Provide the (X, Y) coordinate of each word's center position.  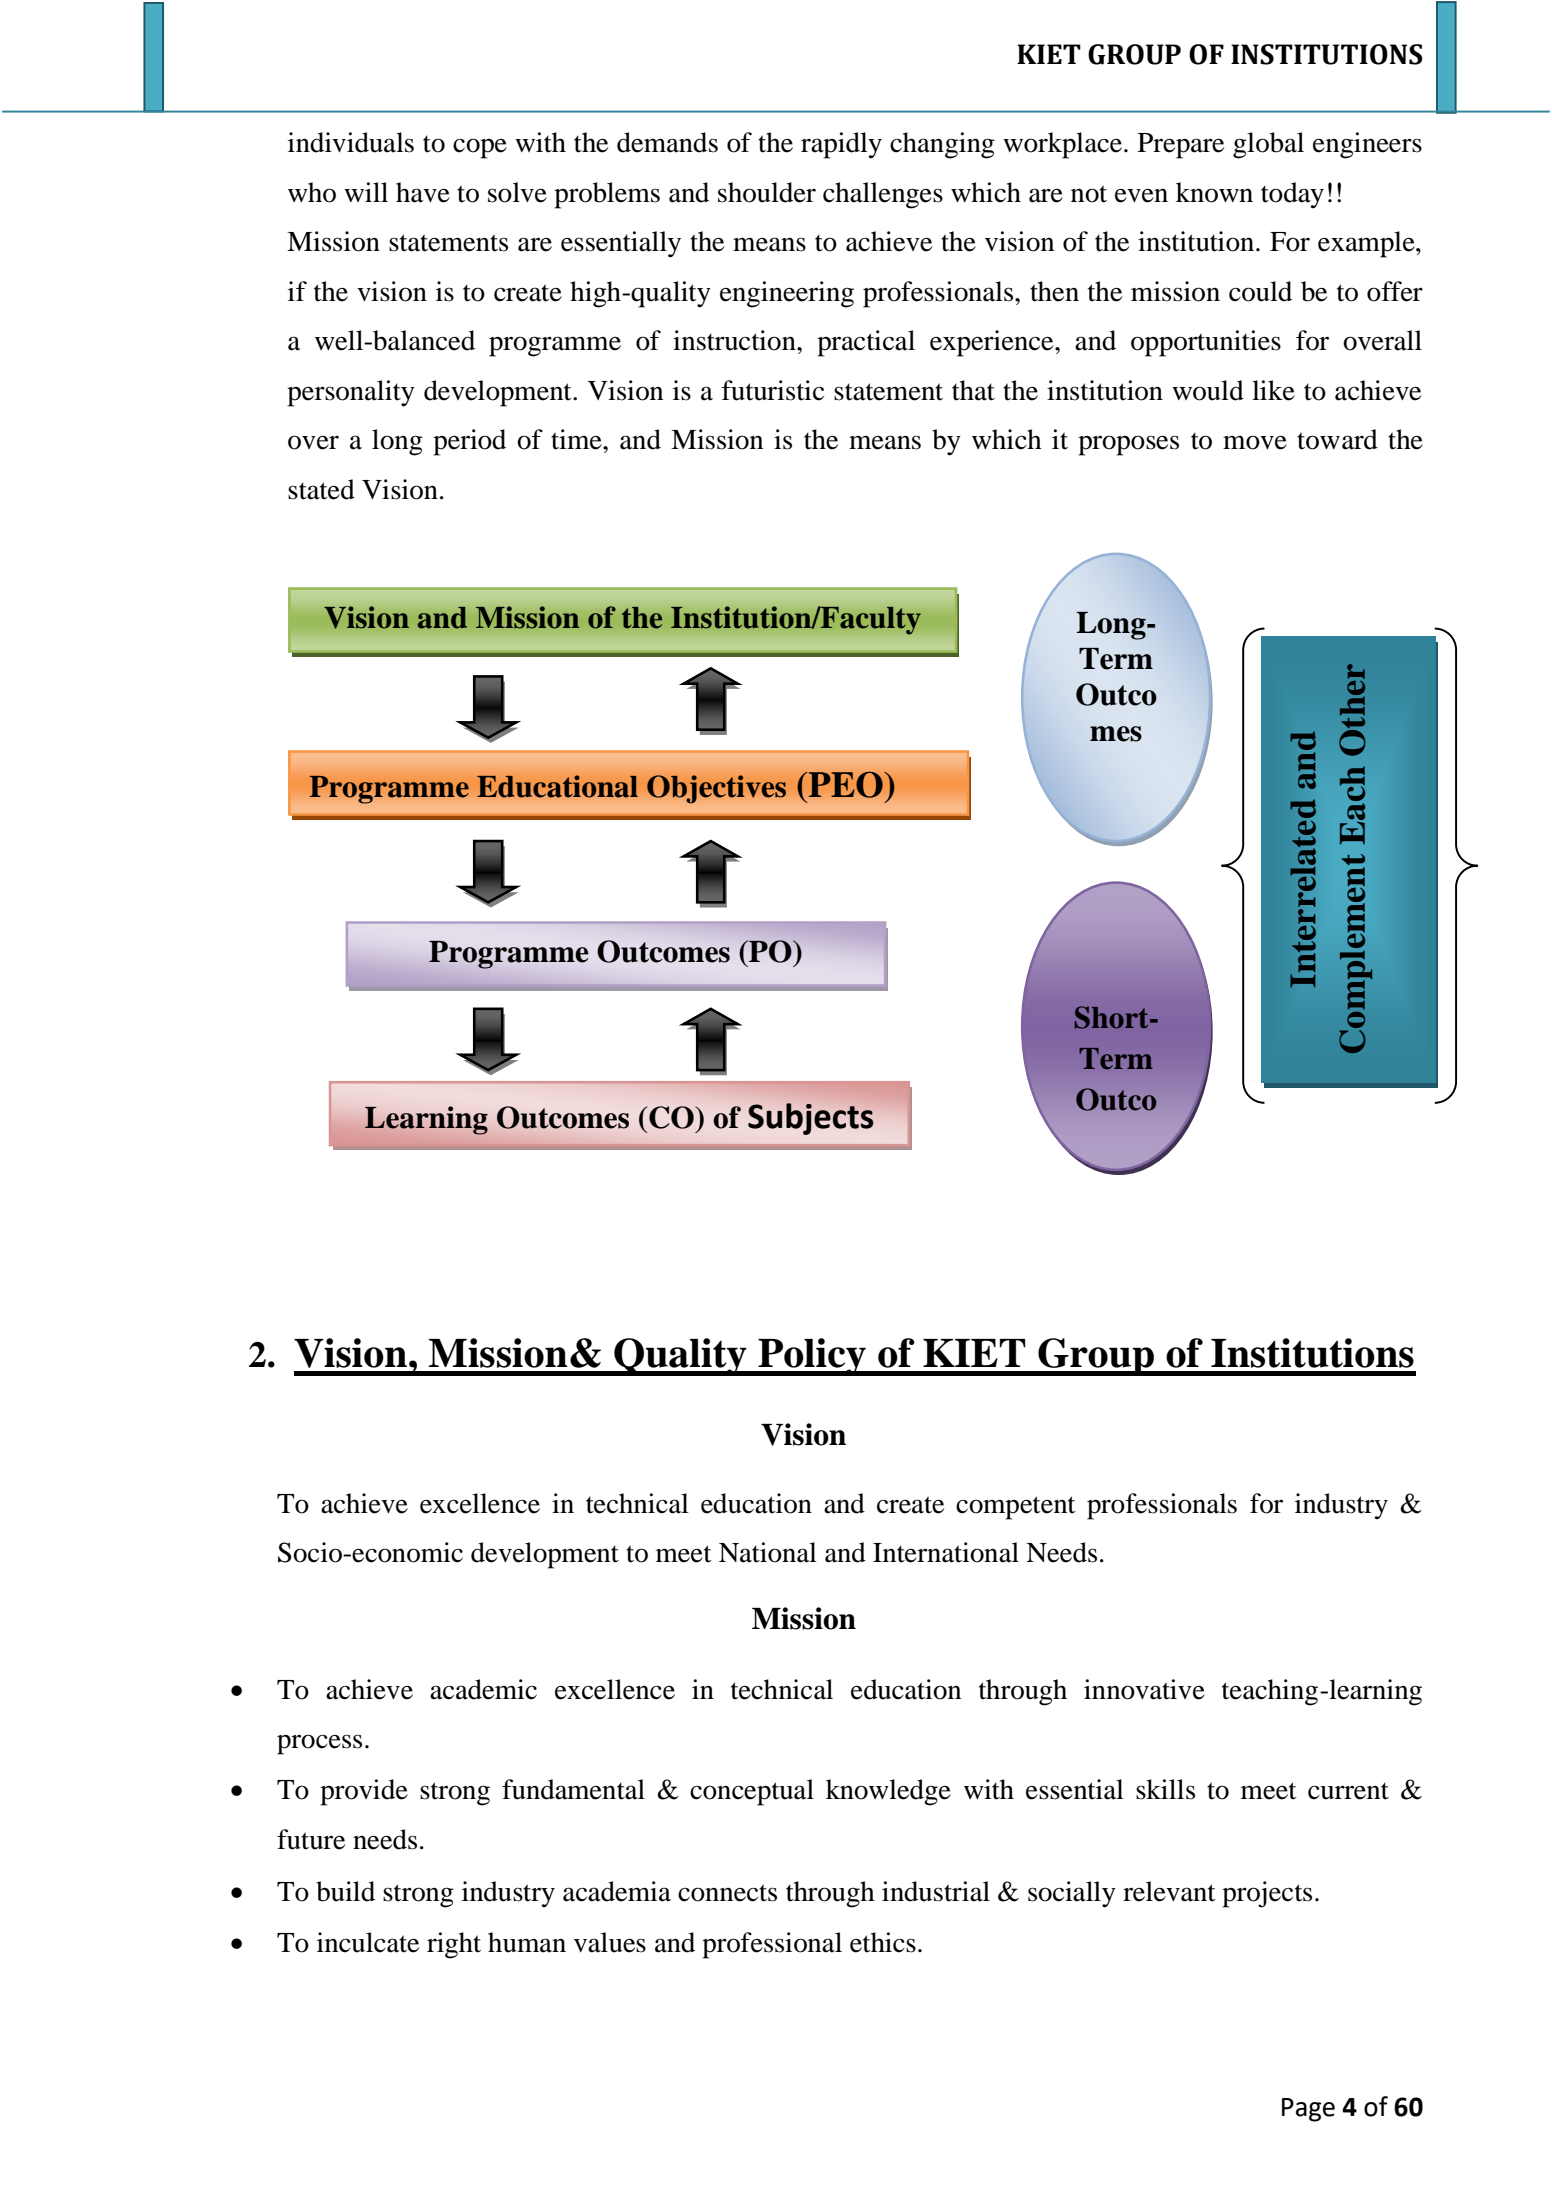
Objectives (716, 789)
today (1292, 195)
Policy (812, 1357)
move (1255, 442)
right (454, 1945)
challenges (883, 195)
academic (483, 1689)
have (423, 192)
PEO (847, 784)
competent (1016, 1508)
